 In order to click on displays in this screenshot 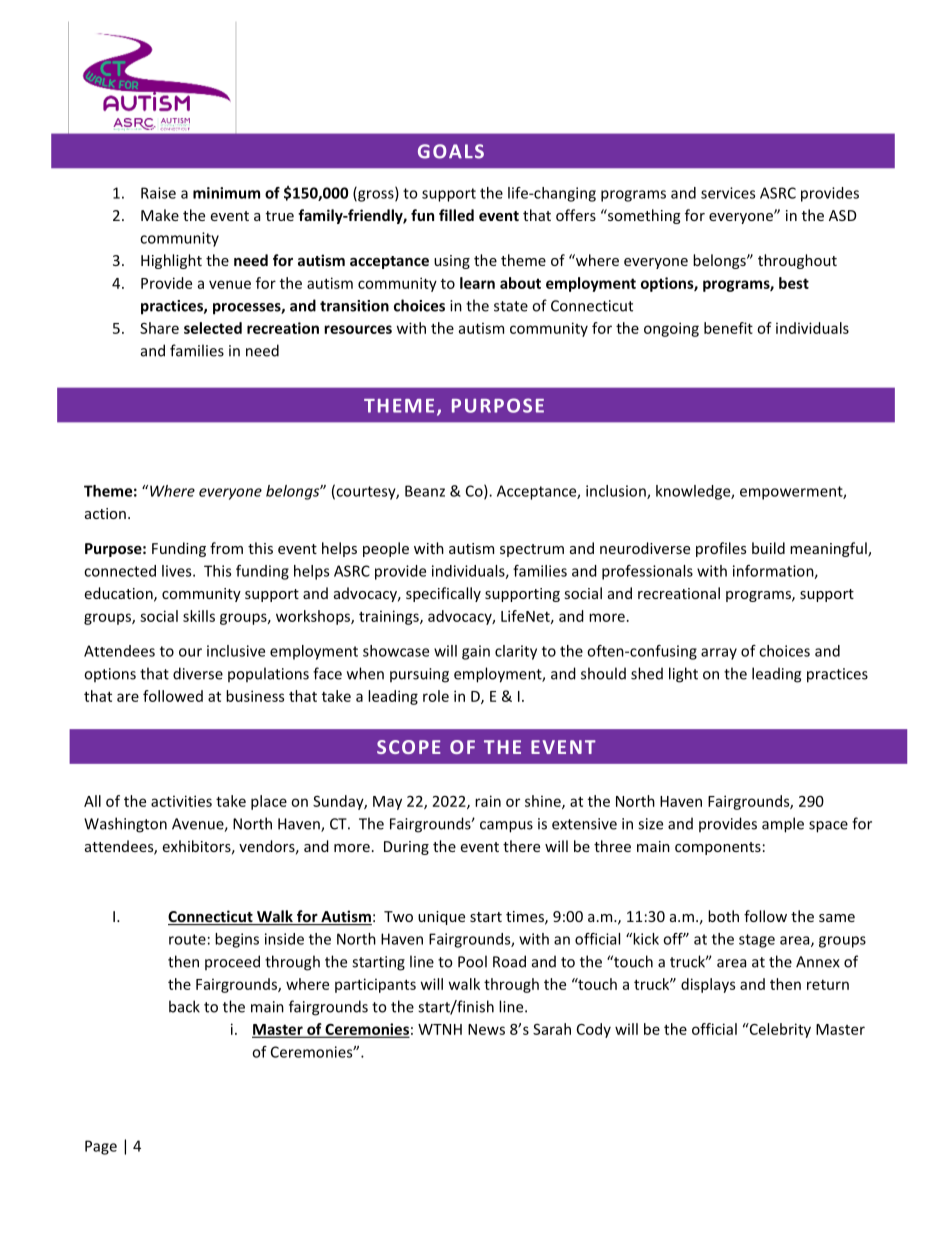, I will do `click(708, 985)`.
